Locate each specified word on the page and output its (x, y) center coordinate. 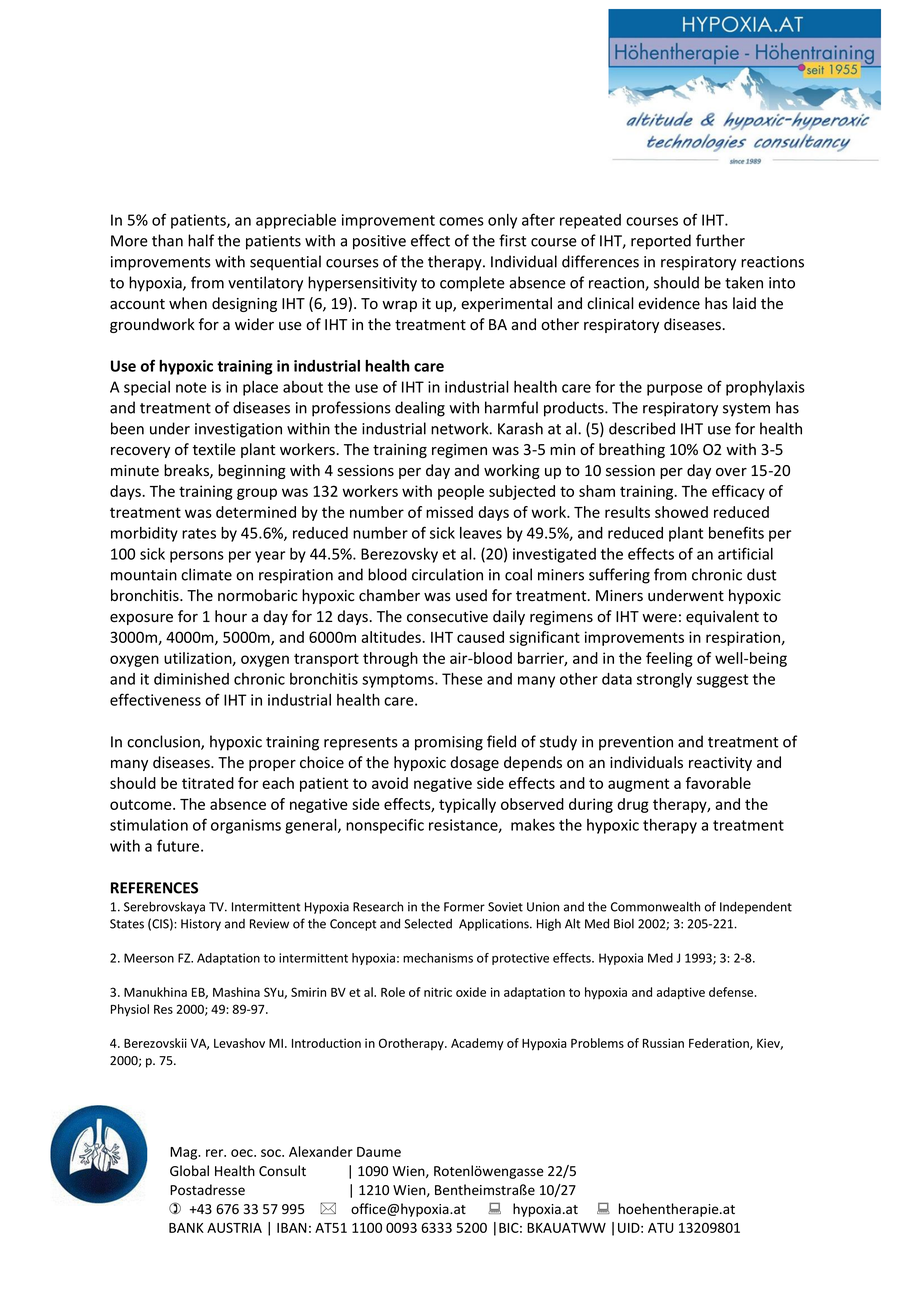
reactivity (720, 764)
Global (189, 1171)
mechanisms (438, 958)
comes (461, 221)
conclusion (164, 742)
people (461, 492)
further (720, 240)
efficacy (738, 492)
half (201, 240)
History (201, 925)
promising (449, 743)
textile (214, 449)
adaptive (681, 993)
